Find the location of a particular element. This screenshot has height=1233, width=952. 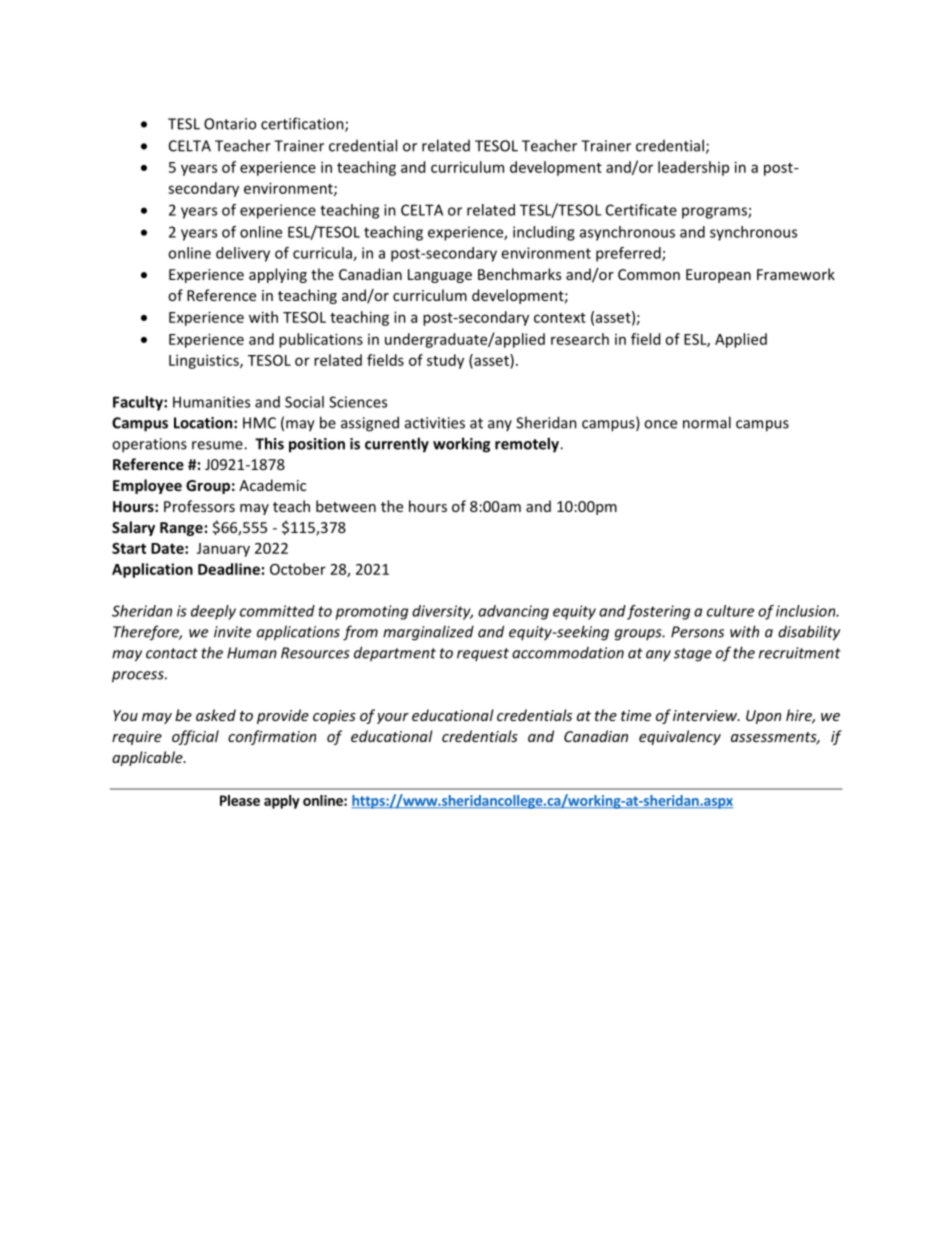

Ontario is located at coordinates (230, 124).
